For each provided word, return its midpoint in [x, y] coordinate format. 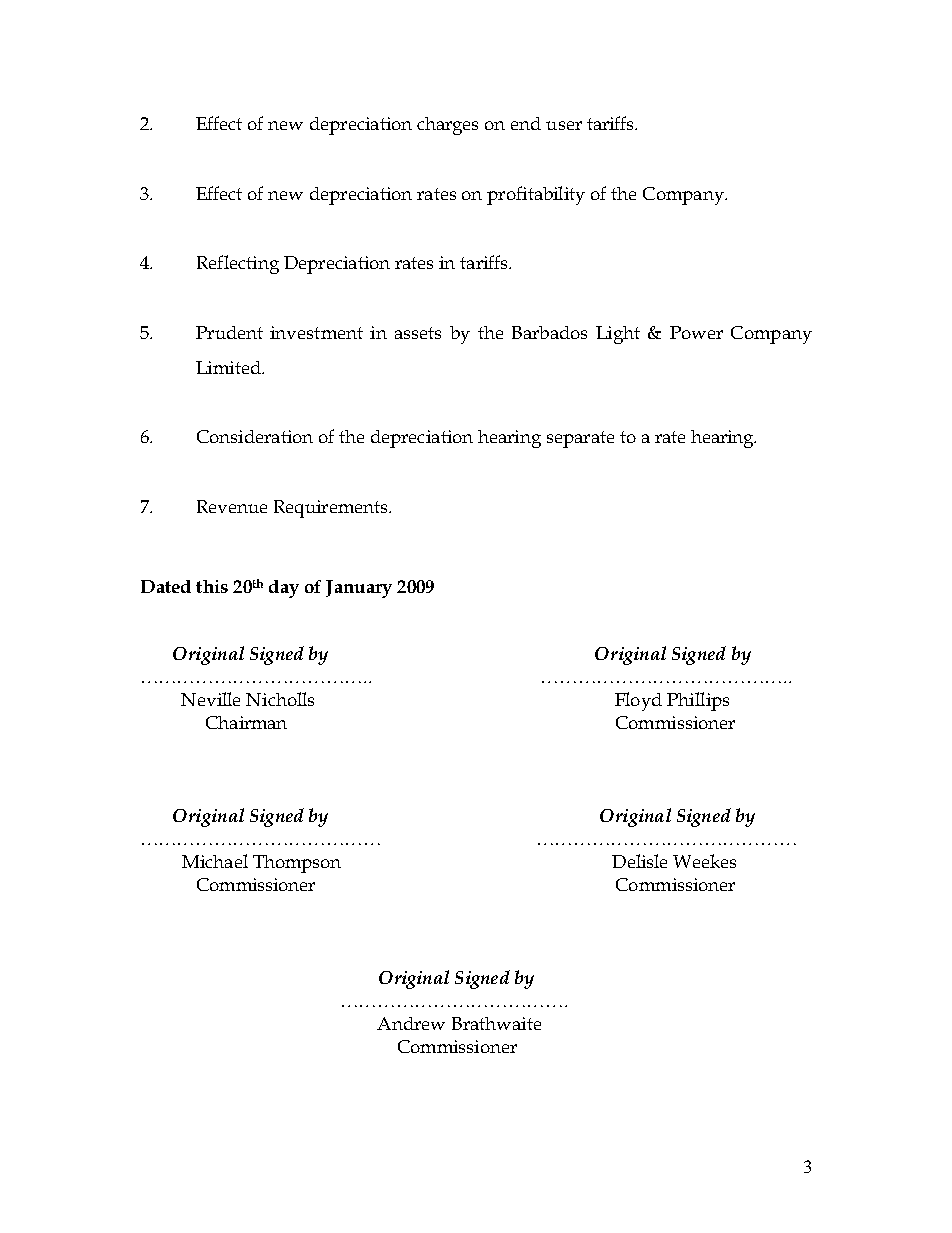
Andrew [411, 1023]
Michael [215, 861]
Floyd [638, 701]
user [564, 125]
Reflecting [238, 264]
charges [447, 126]
